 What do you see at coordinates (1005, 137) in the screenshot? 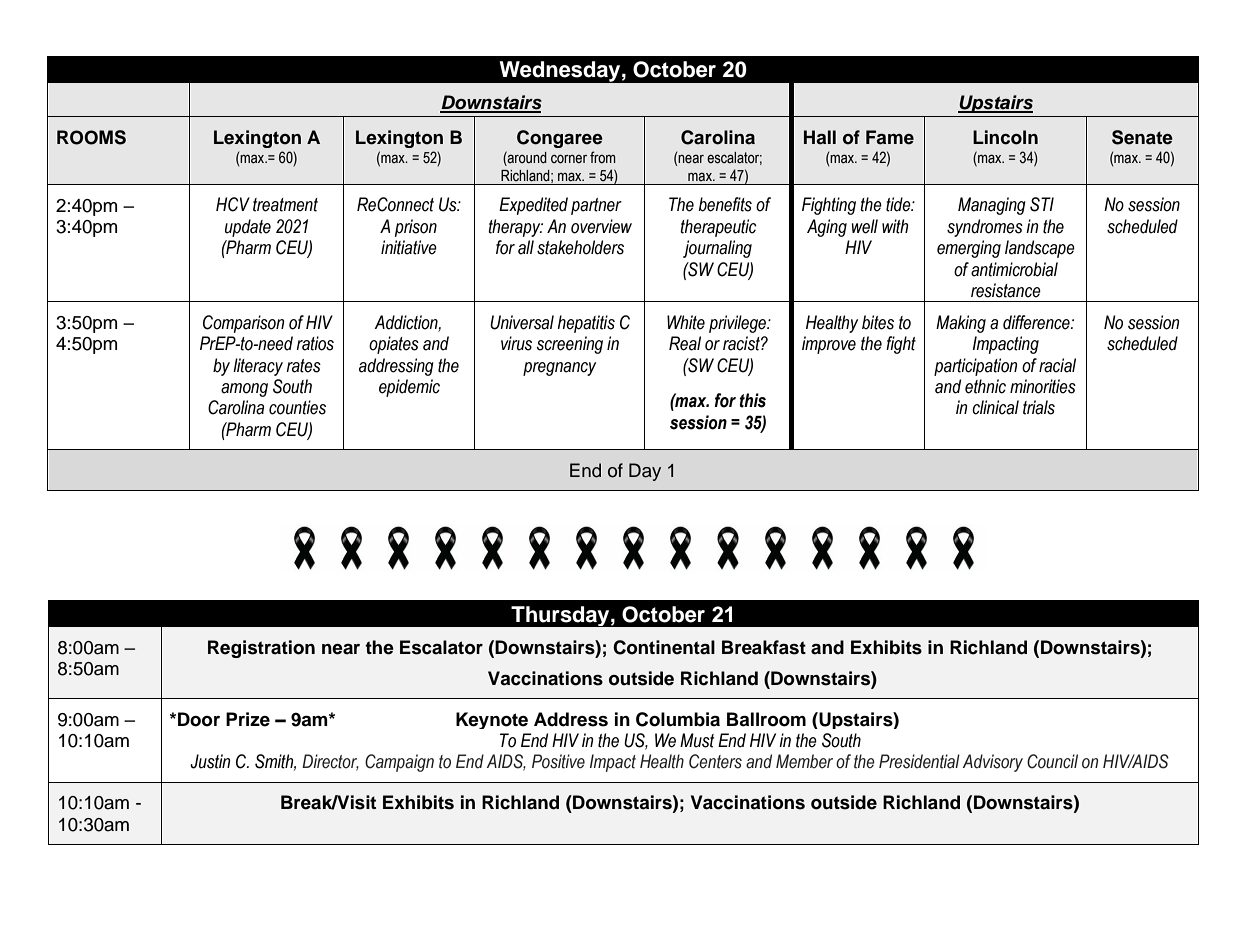
I see `Lincoln` at bounding box center [1005, 137].
